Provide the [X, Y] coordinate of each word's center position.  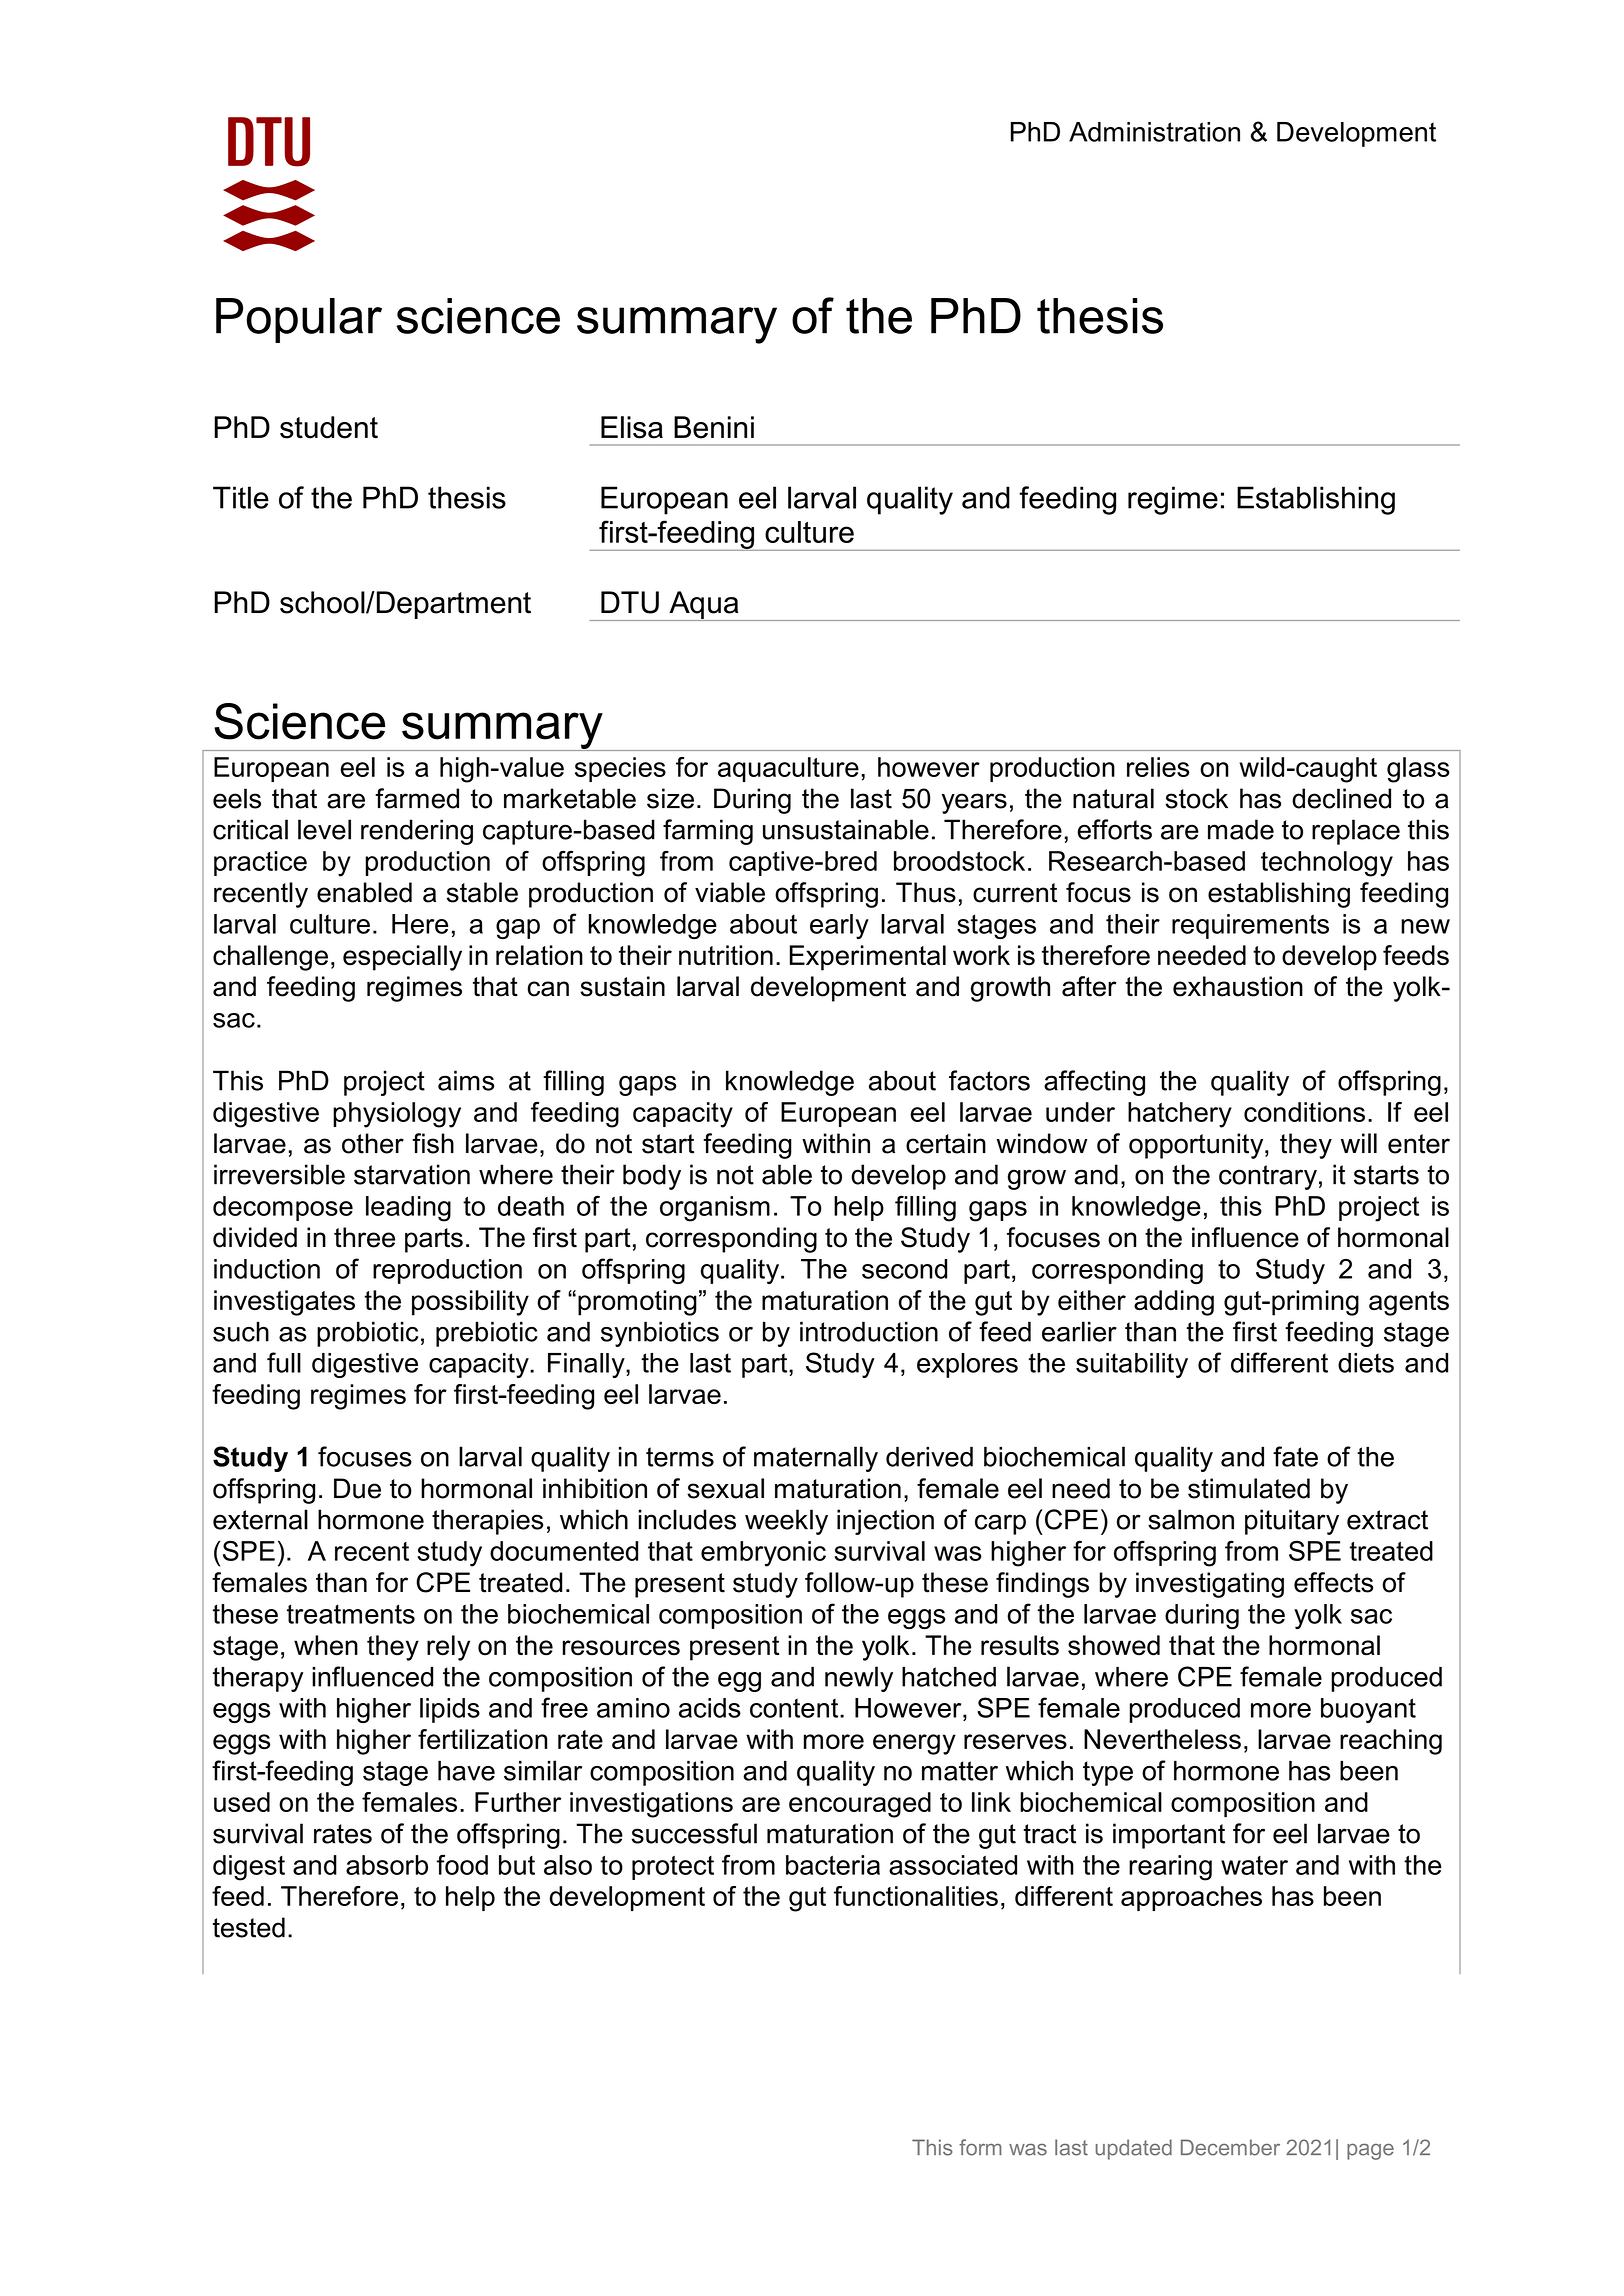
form [980, 2147]
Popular [299, 320]
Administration [1154, 132]
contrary [1268, 1177]
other [373, 1143]
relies [1158, 767]
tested [249, 1927]
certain [946, 1143]
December [1230, 2147]
